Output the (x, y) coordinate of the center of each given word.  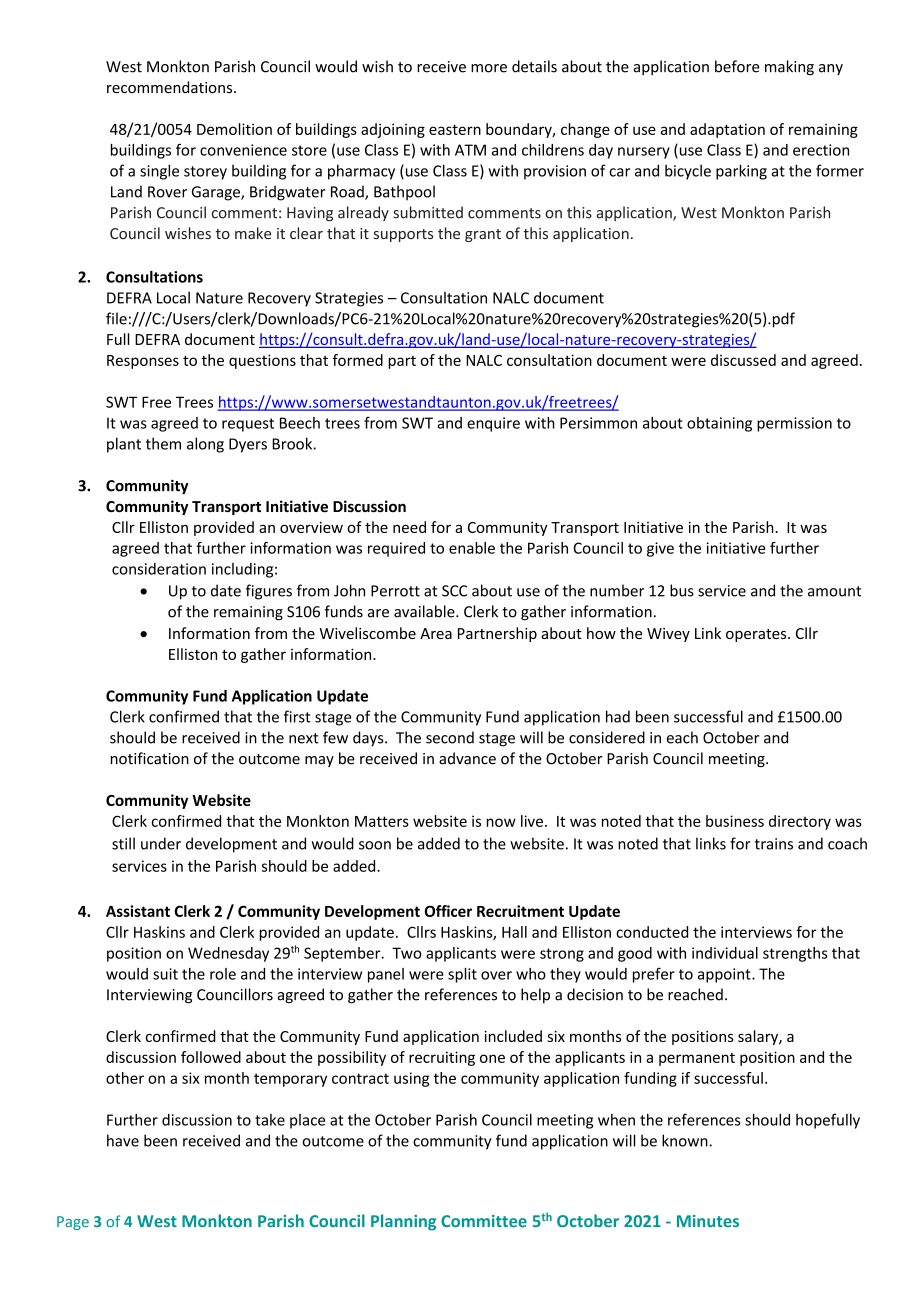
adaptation (727, 130)
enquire (493, 424)
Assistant (138, 911)
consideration (159, 569)
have (123, 1140)
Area (436, 633)
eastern (455, 130)
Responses (143, 362)
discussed (743, 360)
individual (725, 953)
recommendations (171, 87)
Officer (448, 911)
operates (757, 635)
